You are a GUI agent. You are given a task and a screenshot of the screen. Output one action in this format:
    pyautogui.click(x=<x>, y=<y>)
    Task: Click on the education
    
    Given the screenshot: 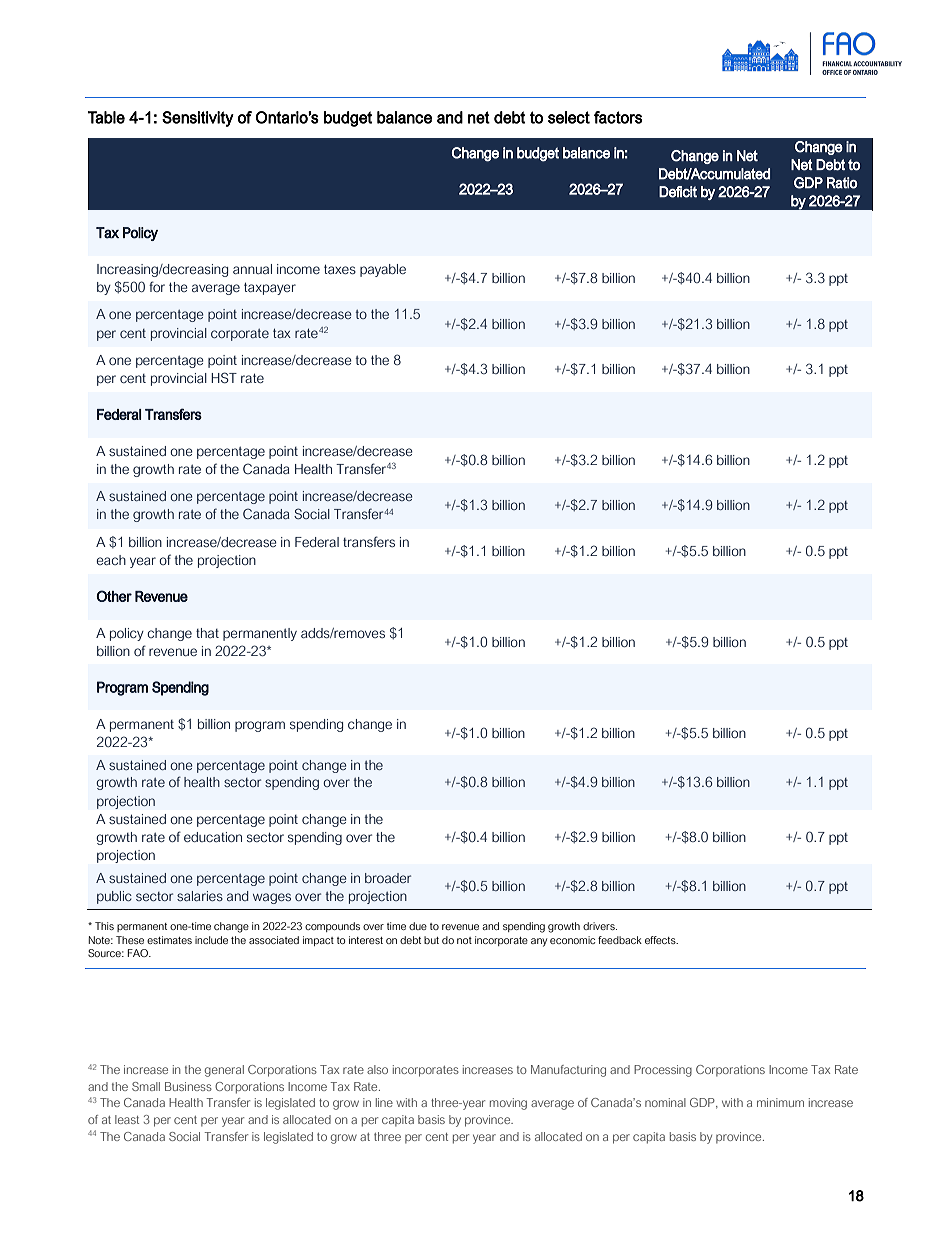 What is the action you would take?
    pyautogui.click(x=213, y=837)
